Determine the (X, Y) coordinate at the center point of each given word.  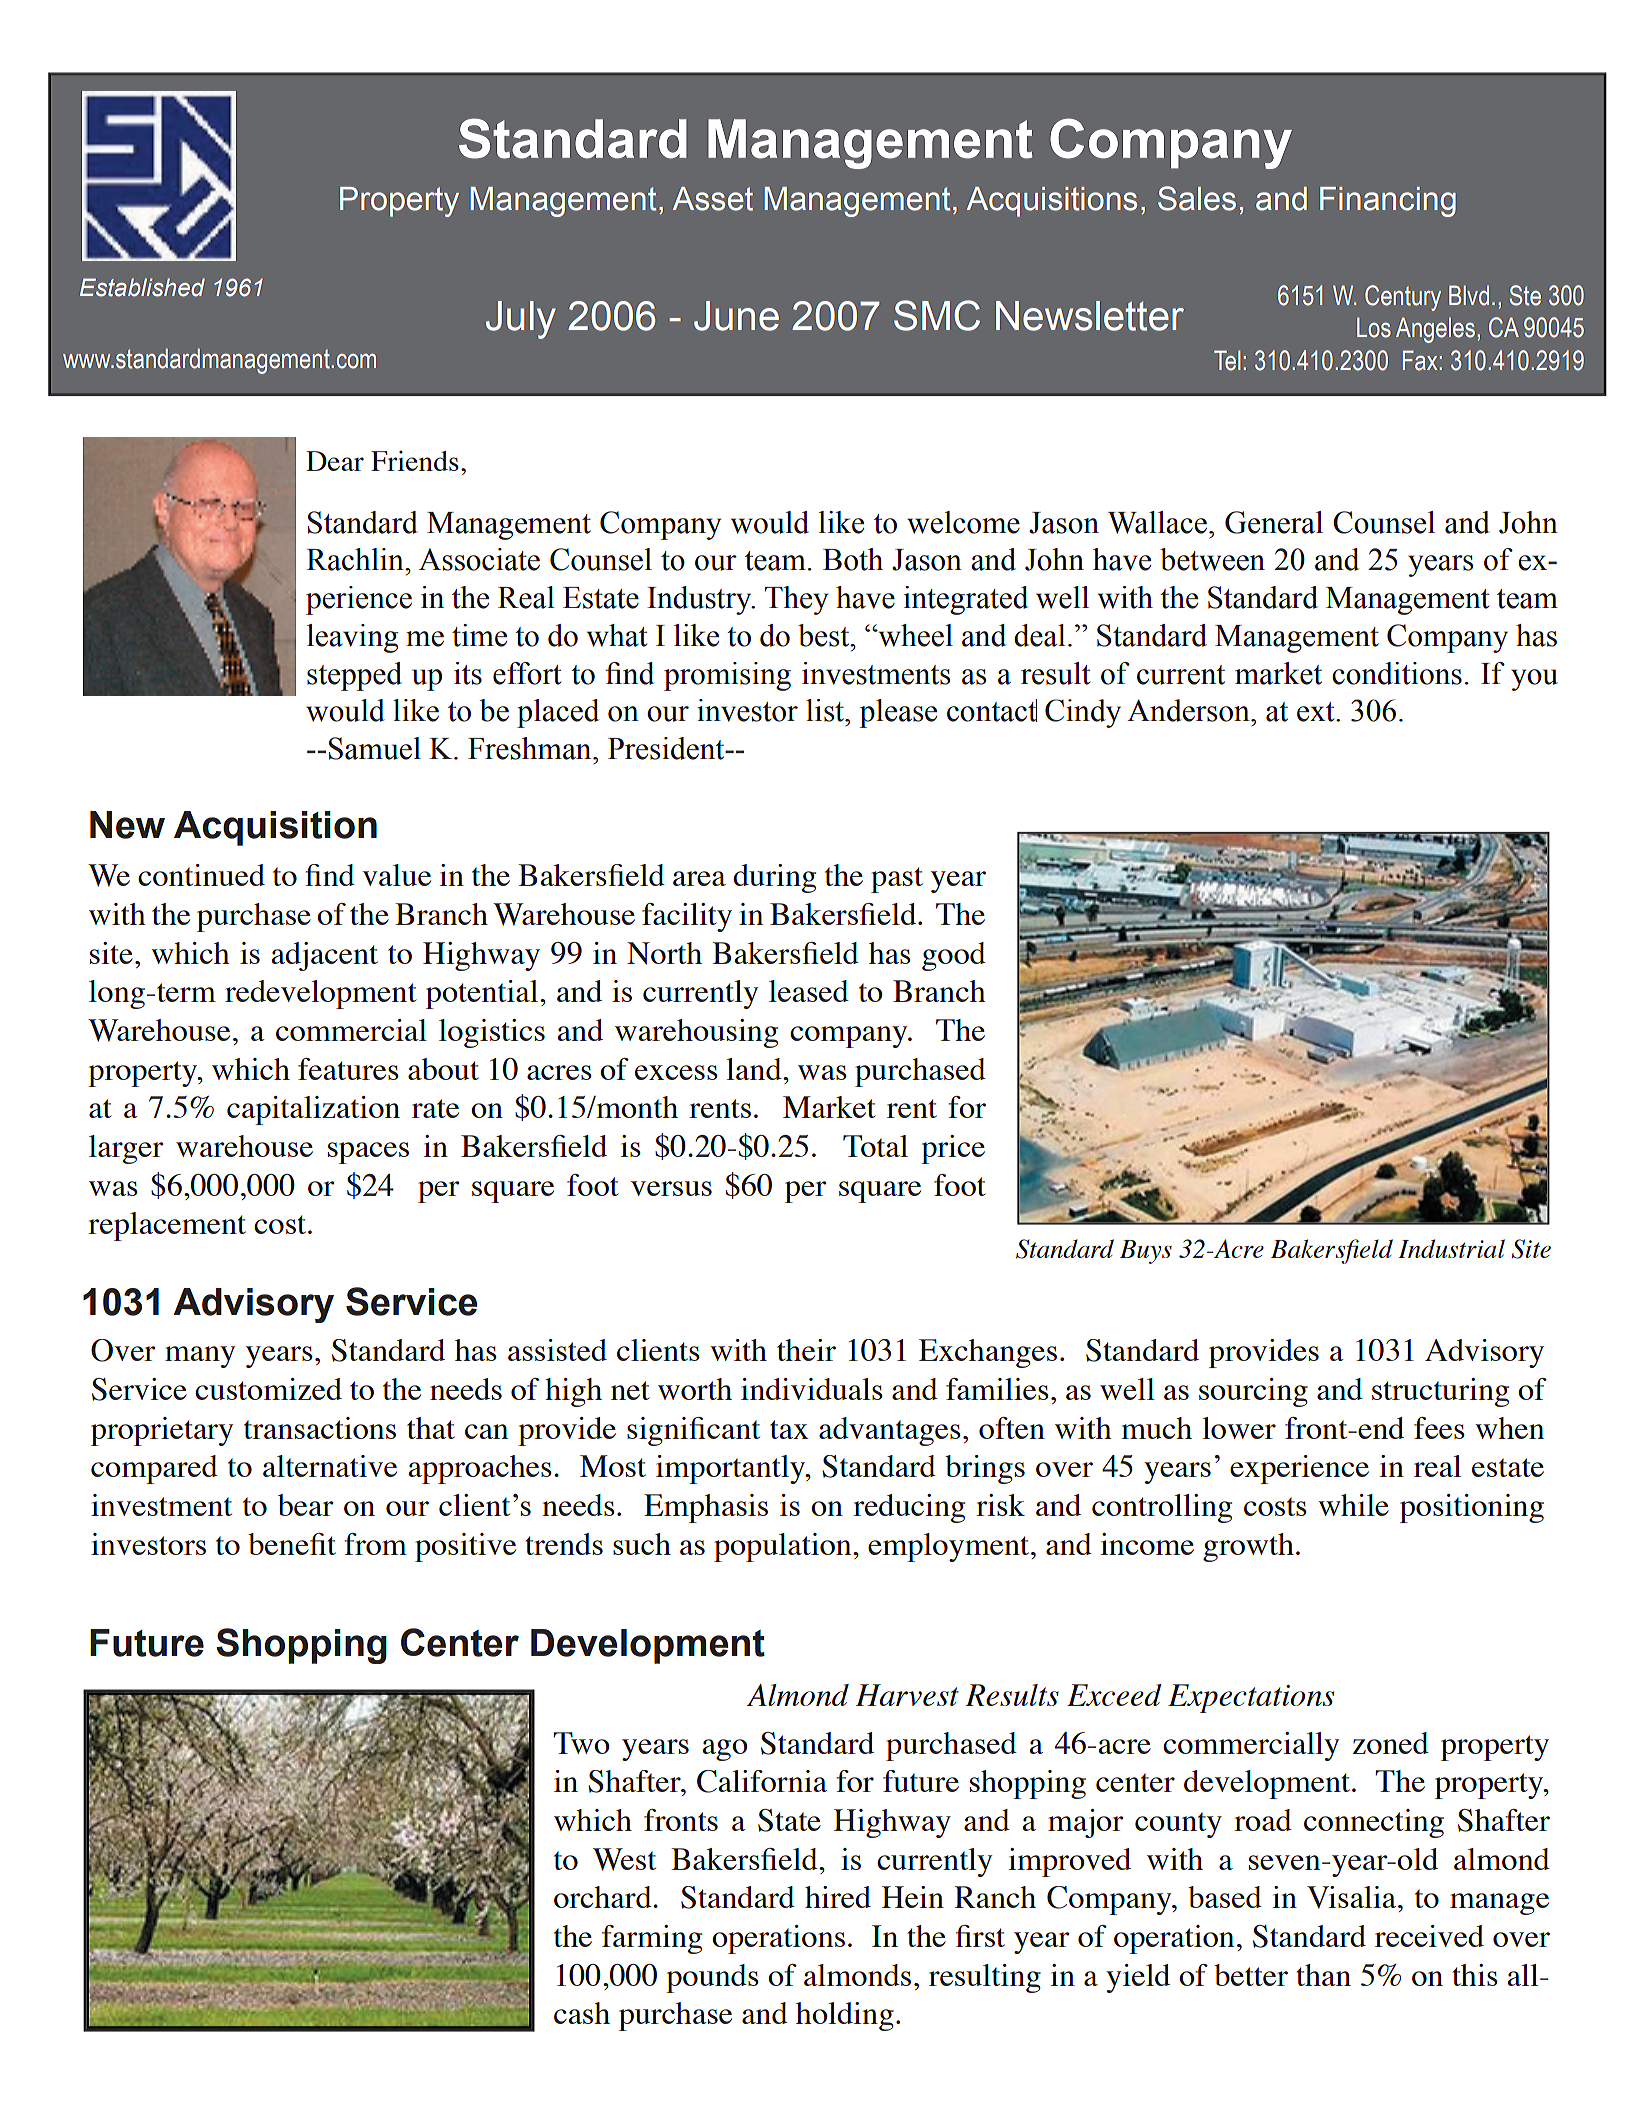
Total (875, 1146)
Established (142, 287)
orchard (604, 1897)
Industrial (1451, 1248)
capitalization (313, 1110)
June (736, 316)
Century (1403, 298)
